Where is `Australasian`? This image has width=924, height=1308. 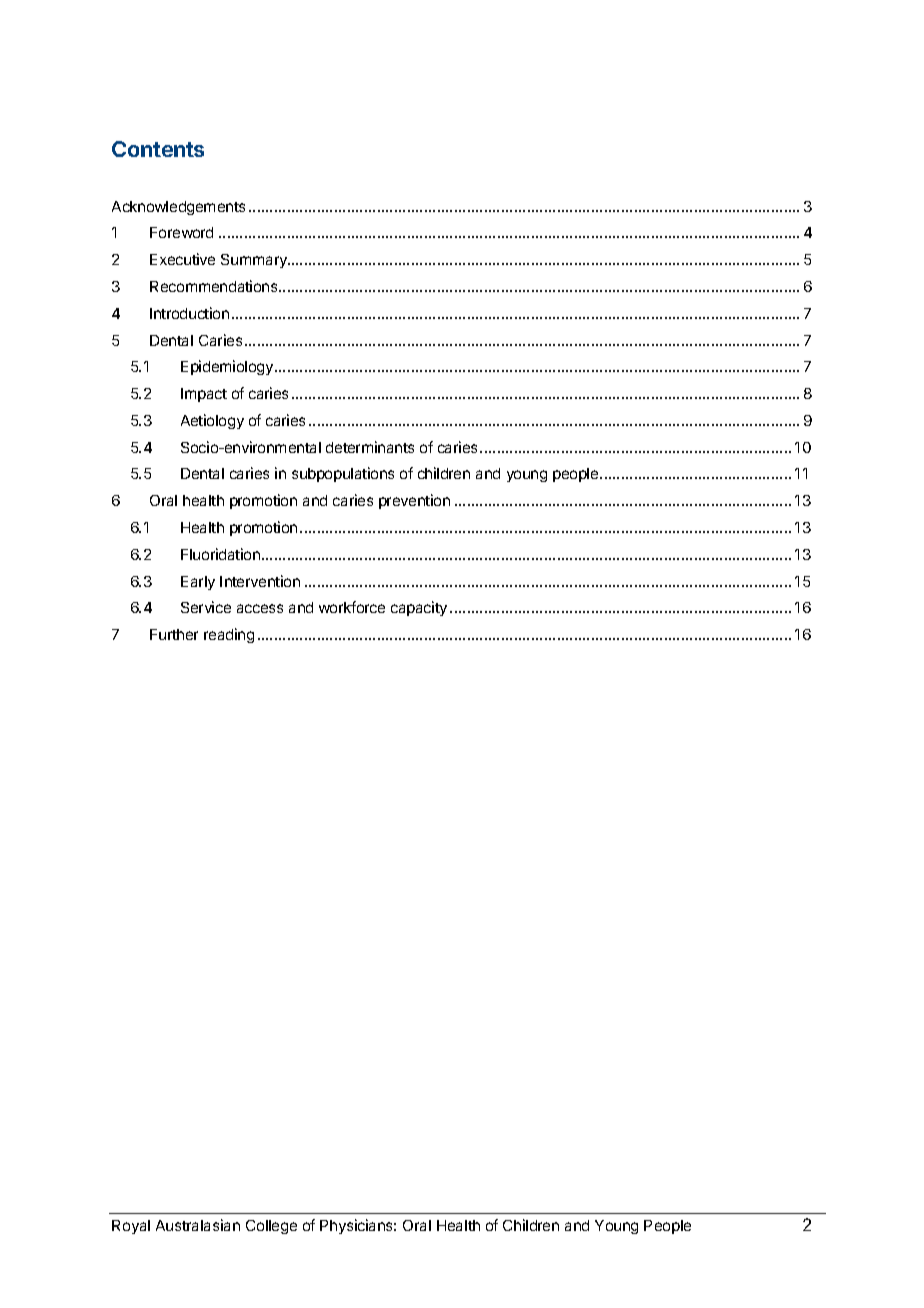
Australasian is located at coordinates (198, 1225).
